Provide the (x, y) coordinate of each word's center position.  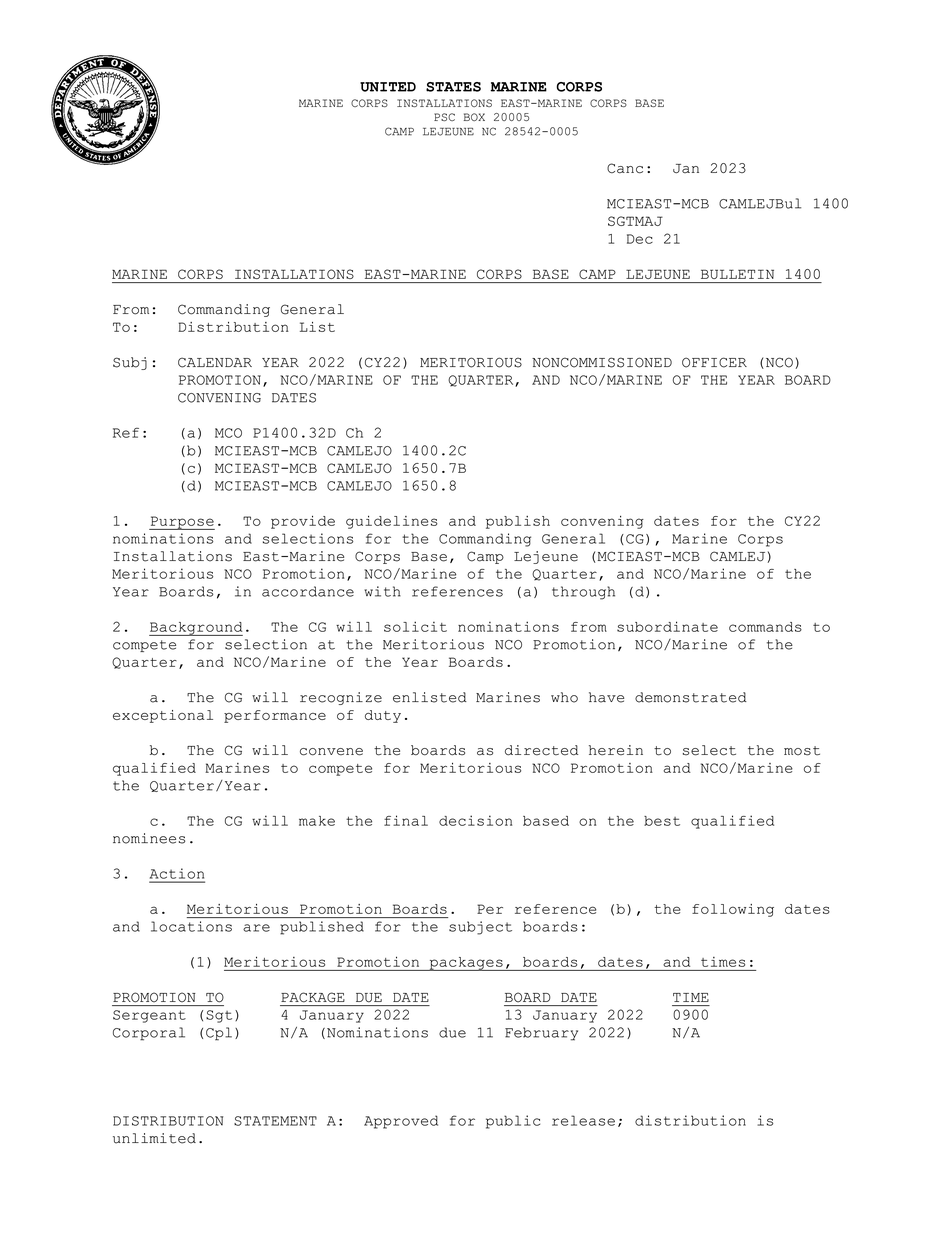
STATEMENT (275, 1121)
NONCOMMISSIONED (602, 362)
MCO (228, 433)
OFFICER (714, 362)
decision (475, 820)
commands (765, 627)
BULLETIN (737, 274)
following (733, 910)
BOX (474, 117)
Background (196, 629)
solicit (415, 626)
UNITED (388, 87)
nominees (149, 838)
